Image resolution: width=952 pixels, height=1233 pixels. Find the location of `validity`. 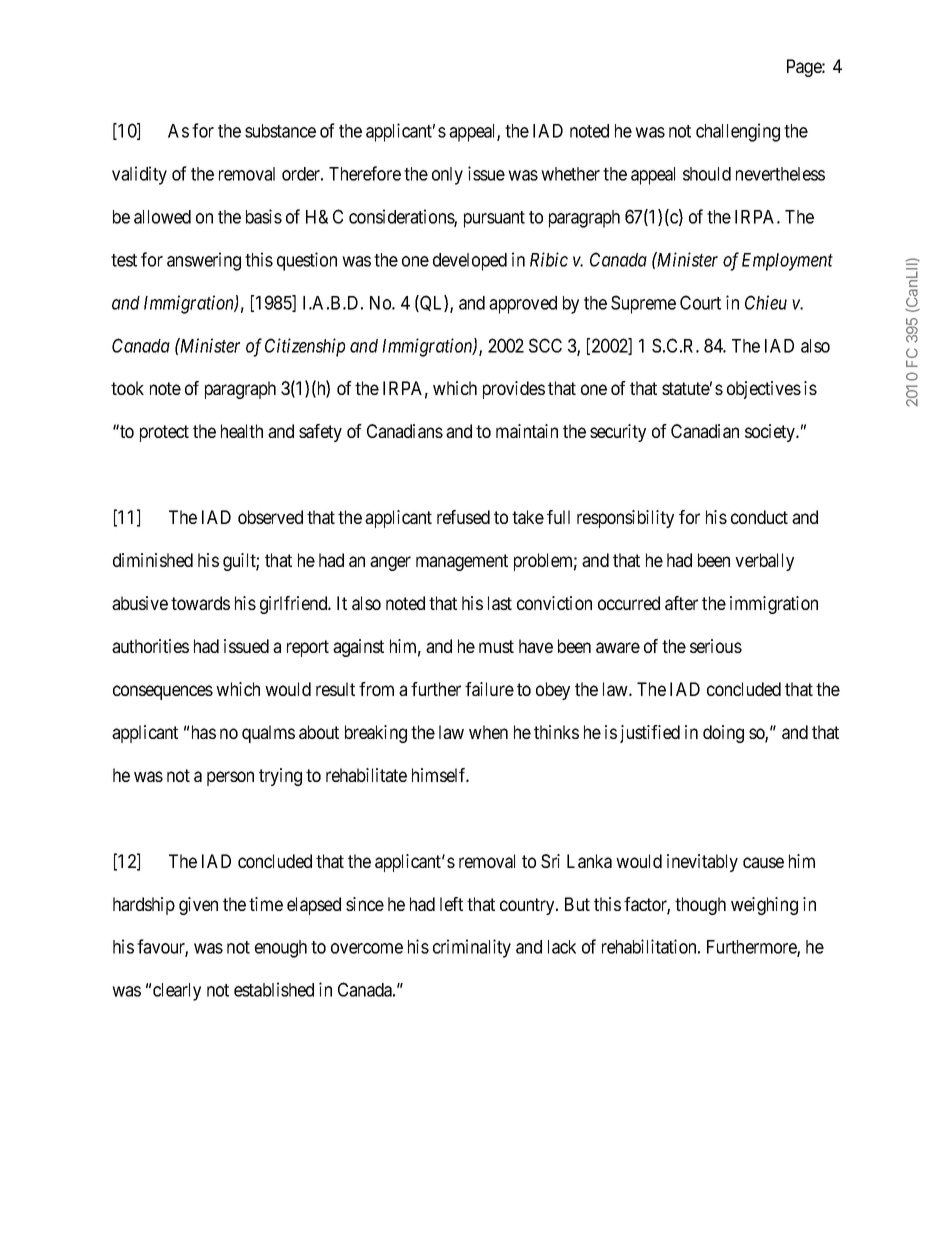

validity is located at coordinates (139, 175).
